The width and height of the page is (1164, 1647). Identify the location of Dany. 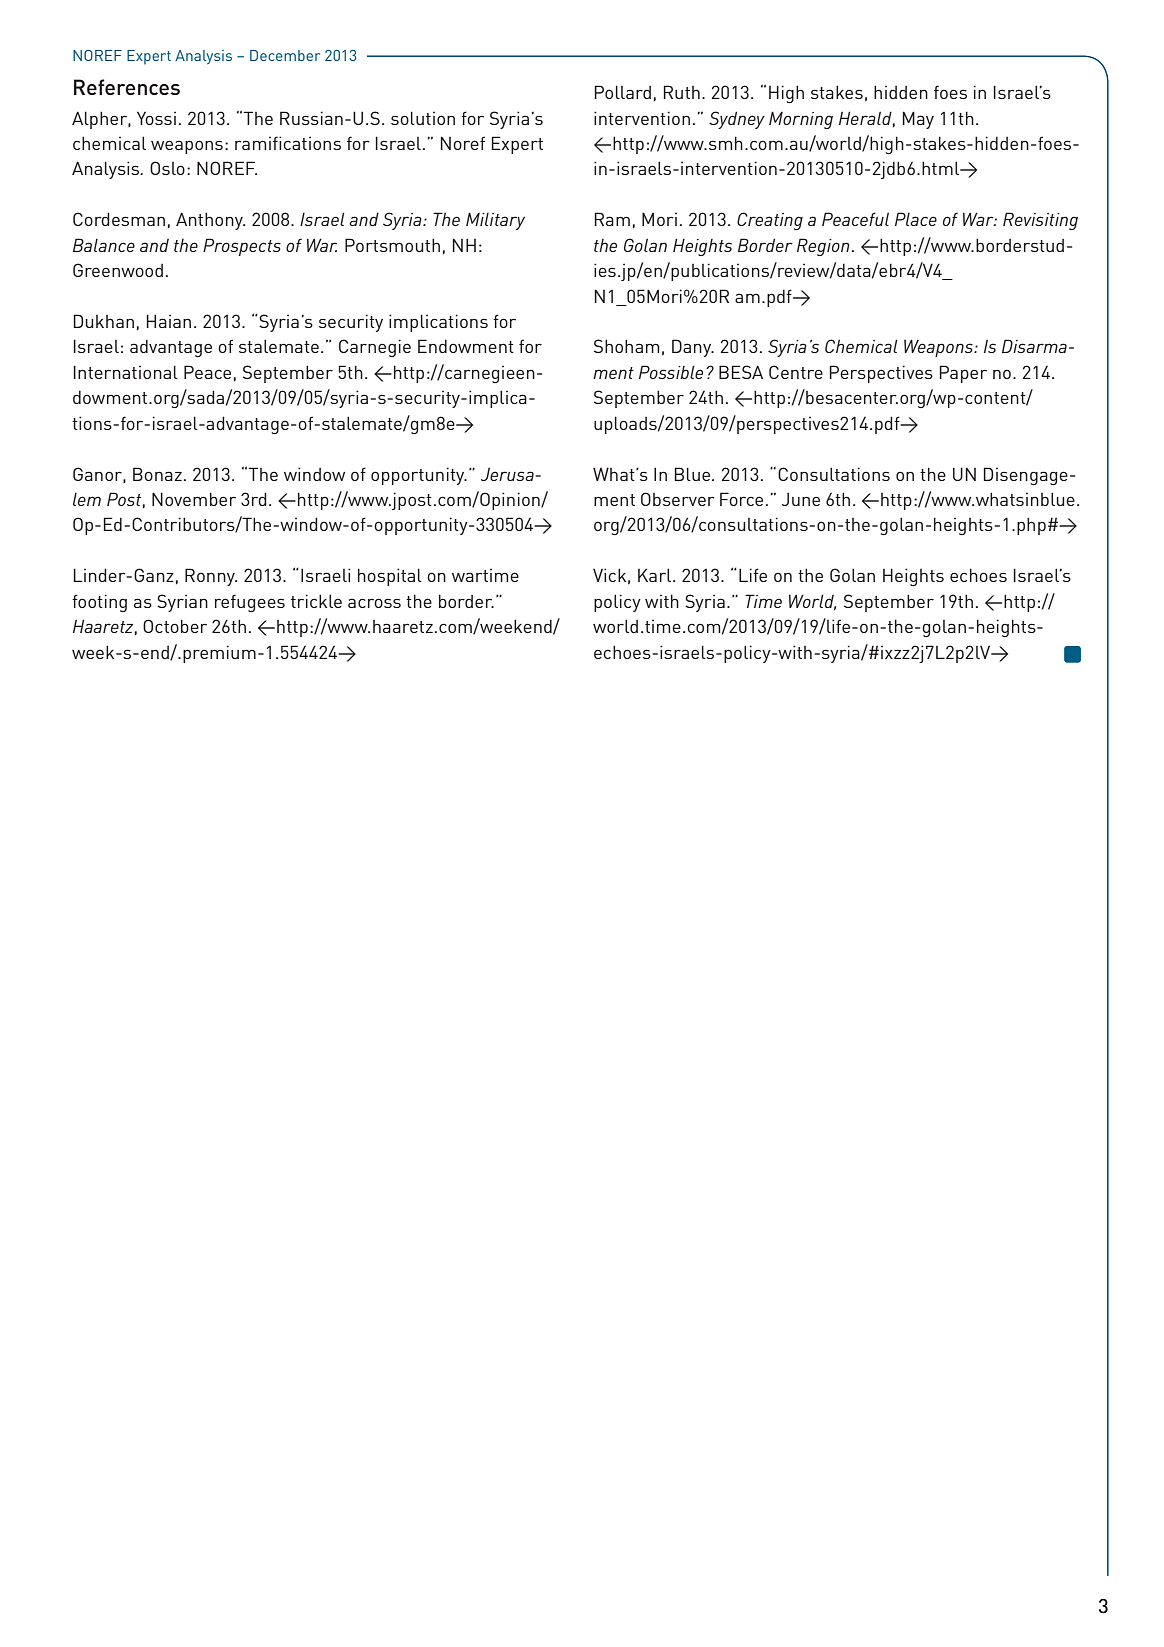
(693, 348).
